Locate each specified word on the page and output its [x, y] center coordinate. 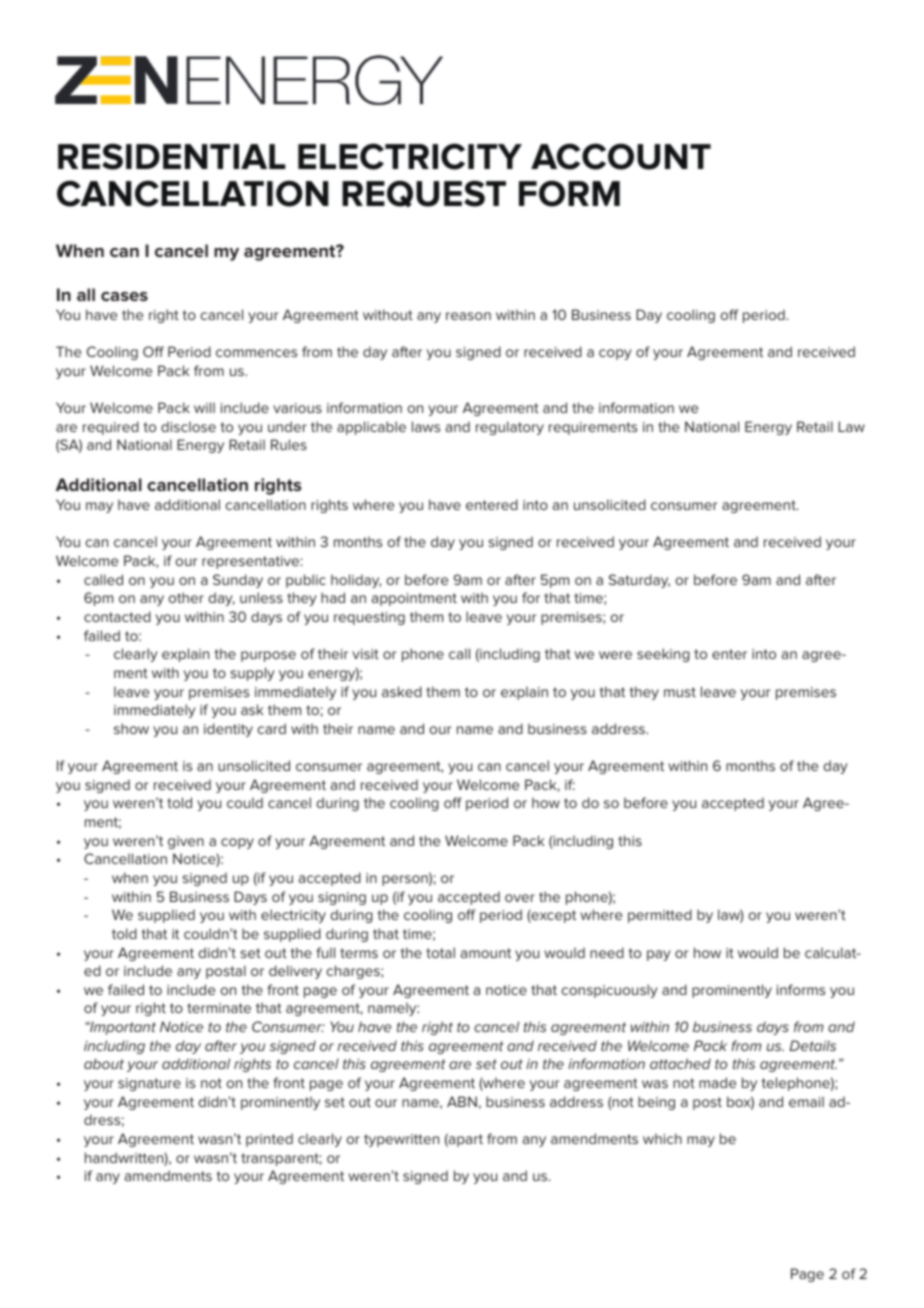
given [186, 842]
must [680, 692]
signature [149, 1084]
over [520, 898]
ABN [462, 1101]
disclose [188, 426]
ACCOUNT [621, 156]
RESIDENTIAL [172, 156]
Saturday [639, 581]
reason [468, 316]
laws [426, 426]
